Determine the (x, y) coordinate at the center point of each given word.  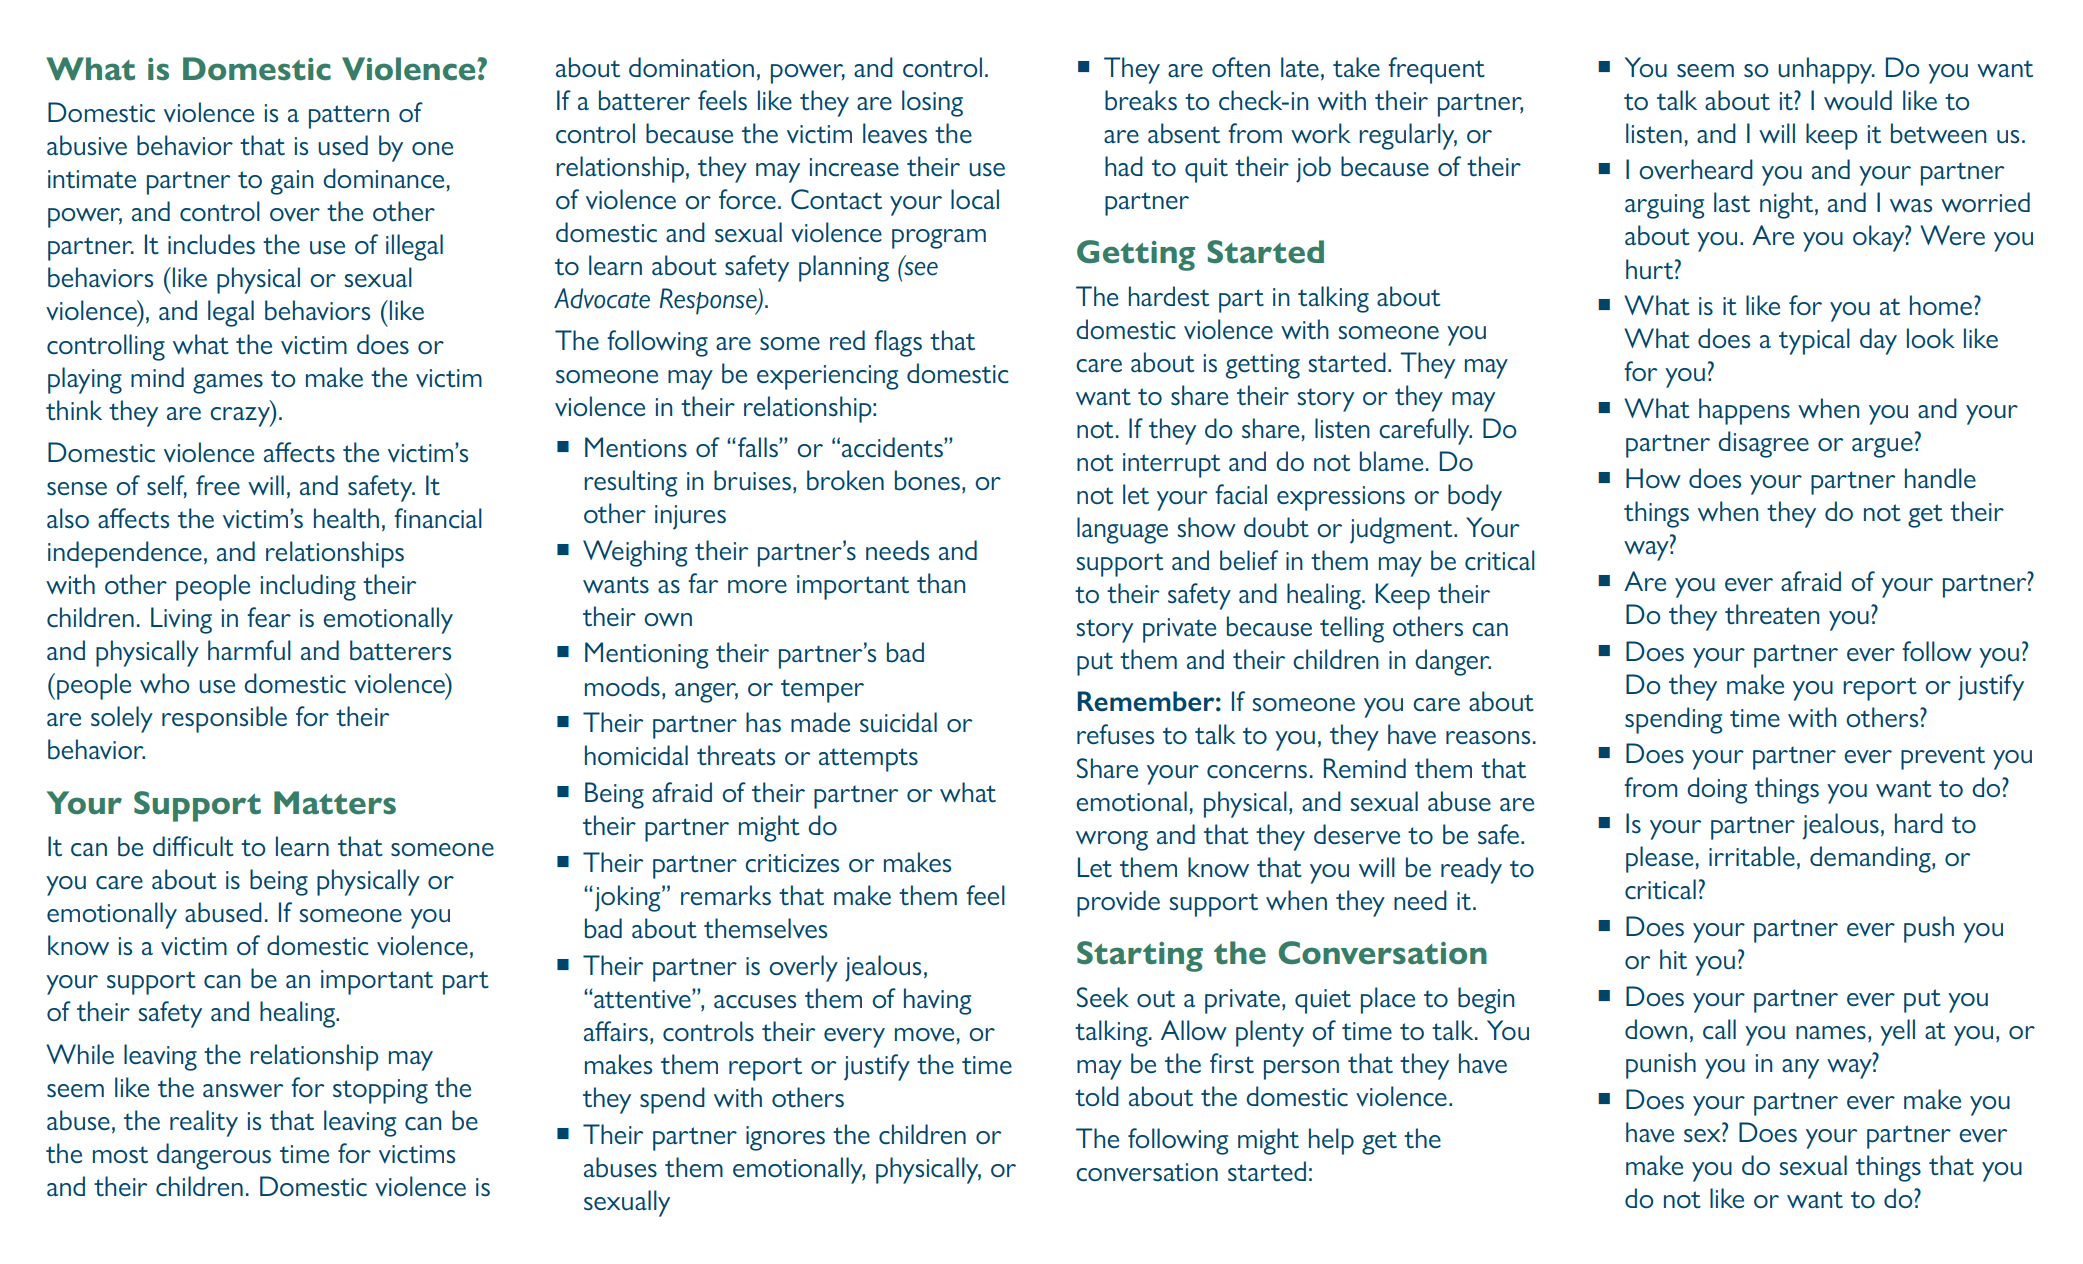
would (1858, 100)
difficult (193, 846)
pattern (349, 117)
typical (1814, 341)
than (941, 583)
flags (898, 343)
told (1097, 1096)
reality (204, 1123)
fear (269, 617)
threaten (1772, 614)
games (228, 384)
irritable (1752, 856)
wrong (1112, 841)
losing (932, 103)
